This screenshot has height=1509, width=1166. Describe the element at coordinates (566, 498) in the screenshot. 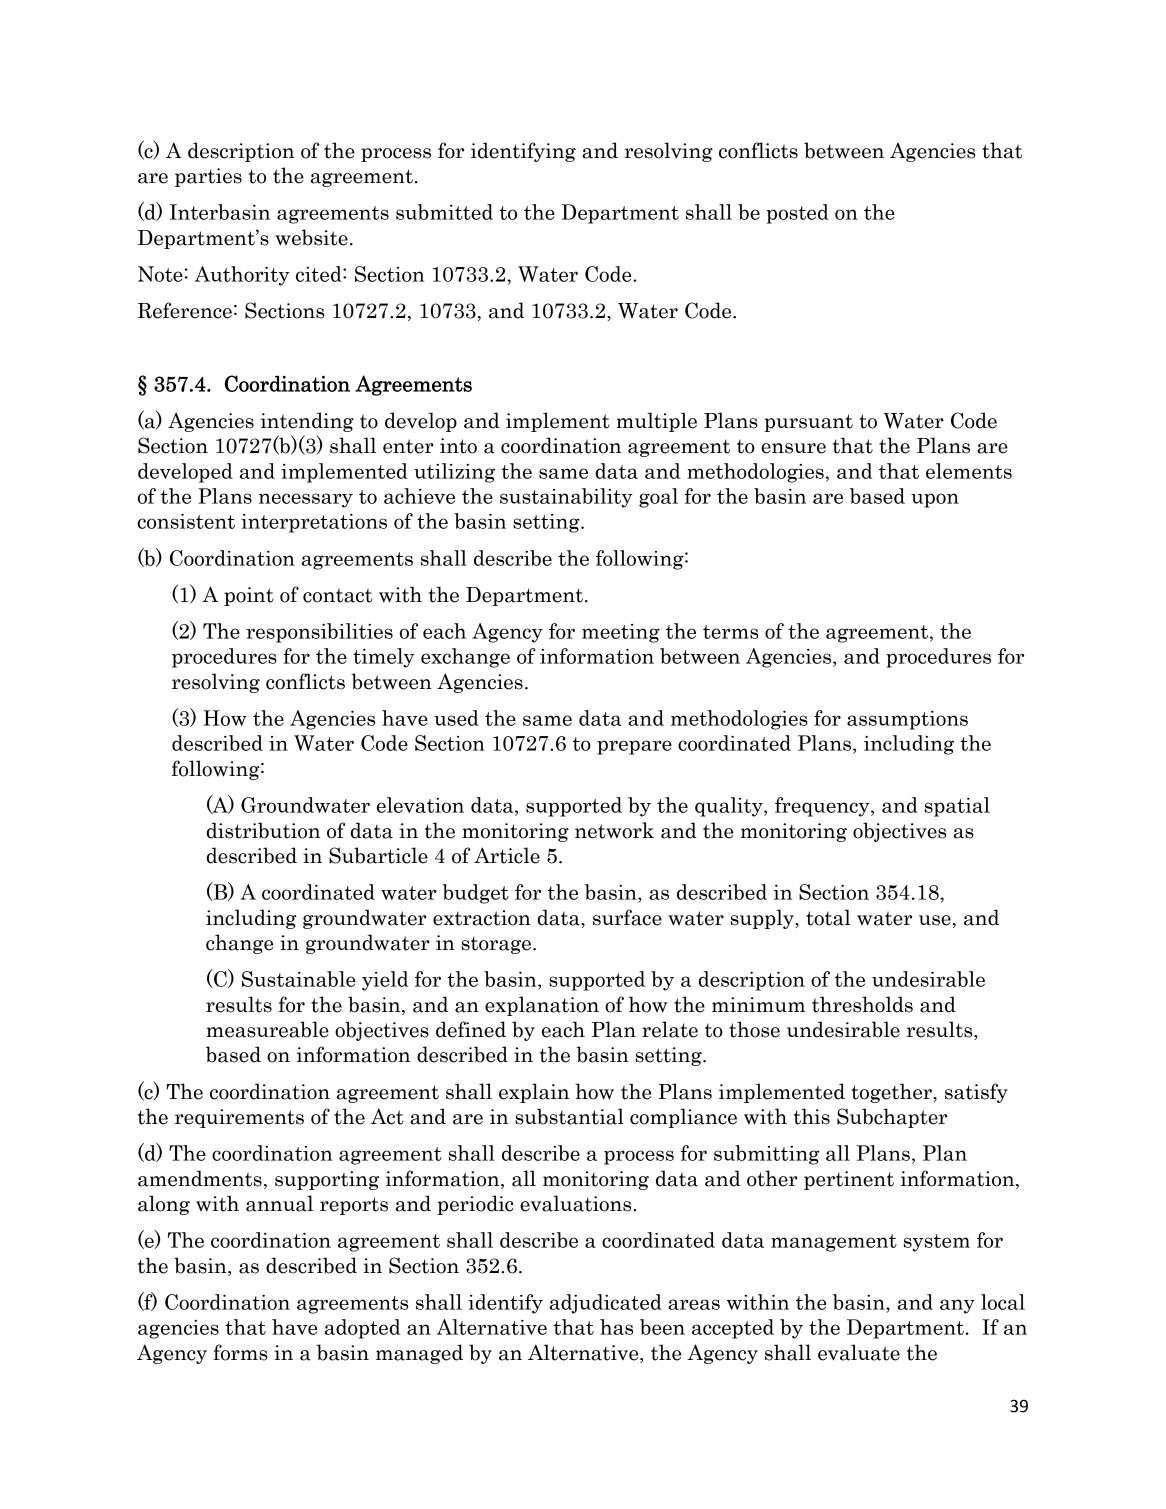

I see `sustainability` at that location.
